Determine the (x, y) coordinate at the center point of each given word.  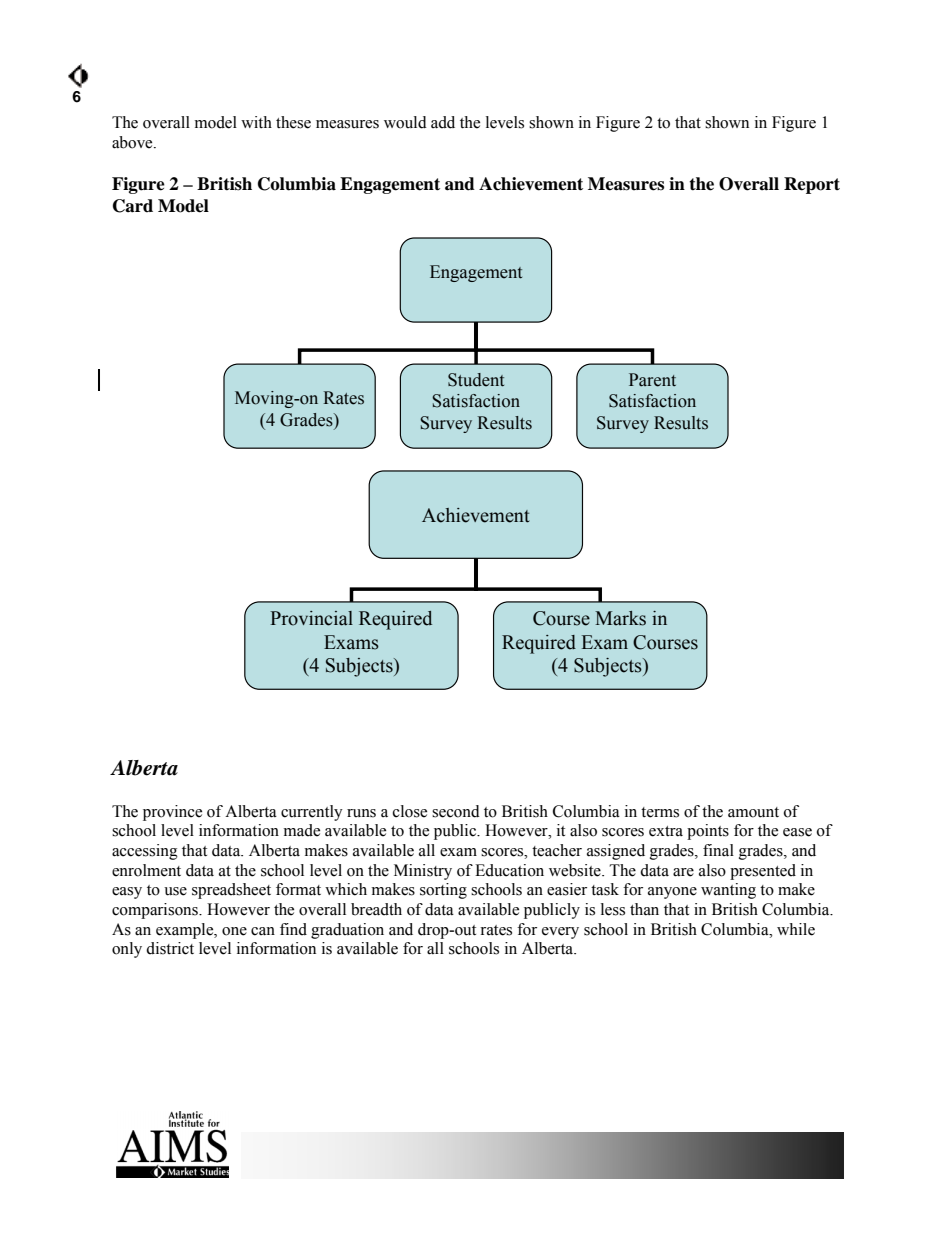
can (263, 931)
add (443, 122)
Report (812, 185)
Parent (652, 380)
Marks (620, 618)
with (256, 122)
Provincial (311, 618)
